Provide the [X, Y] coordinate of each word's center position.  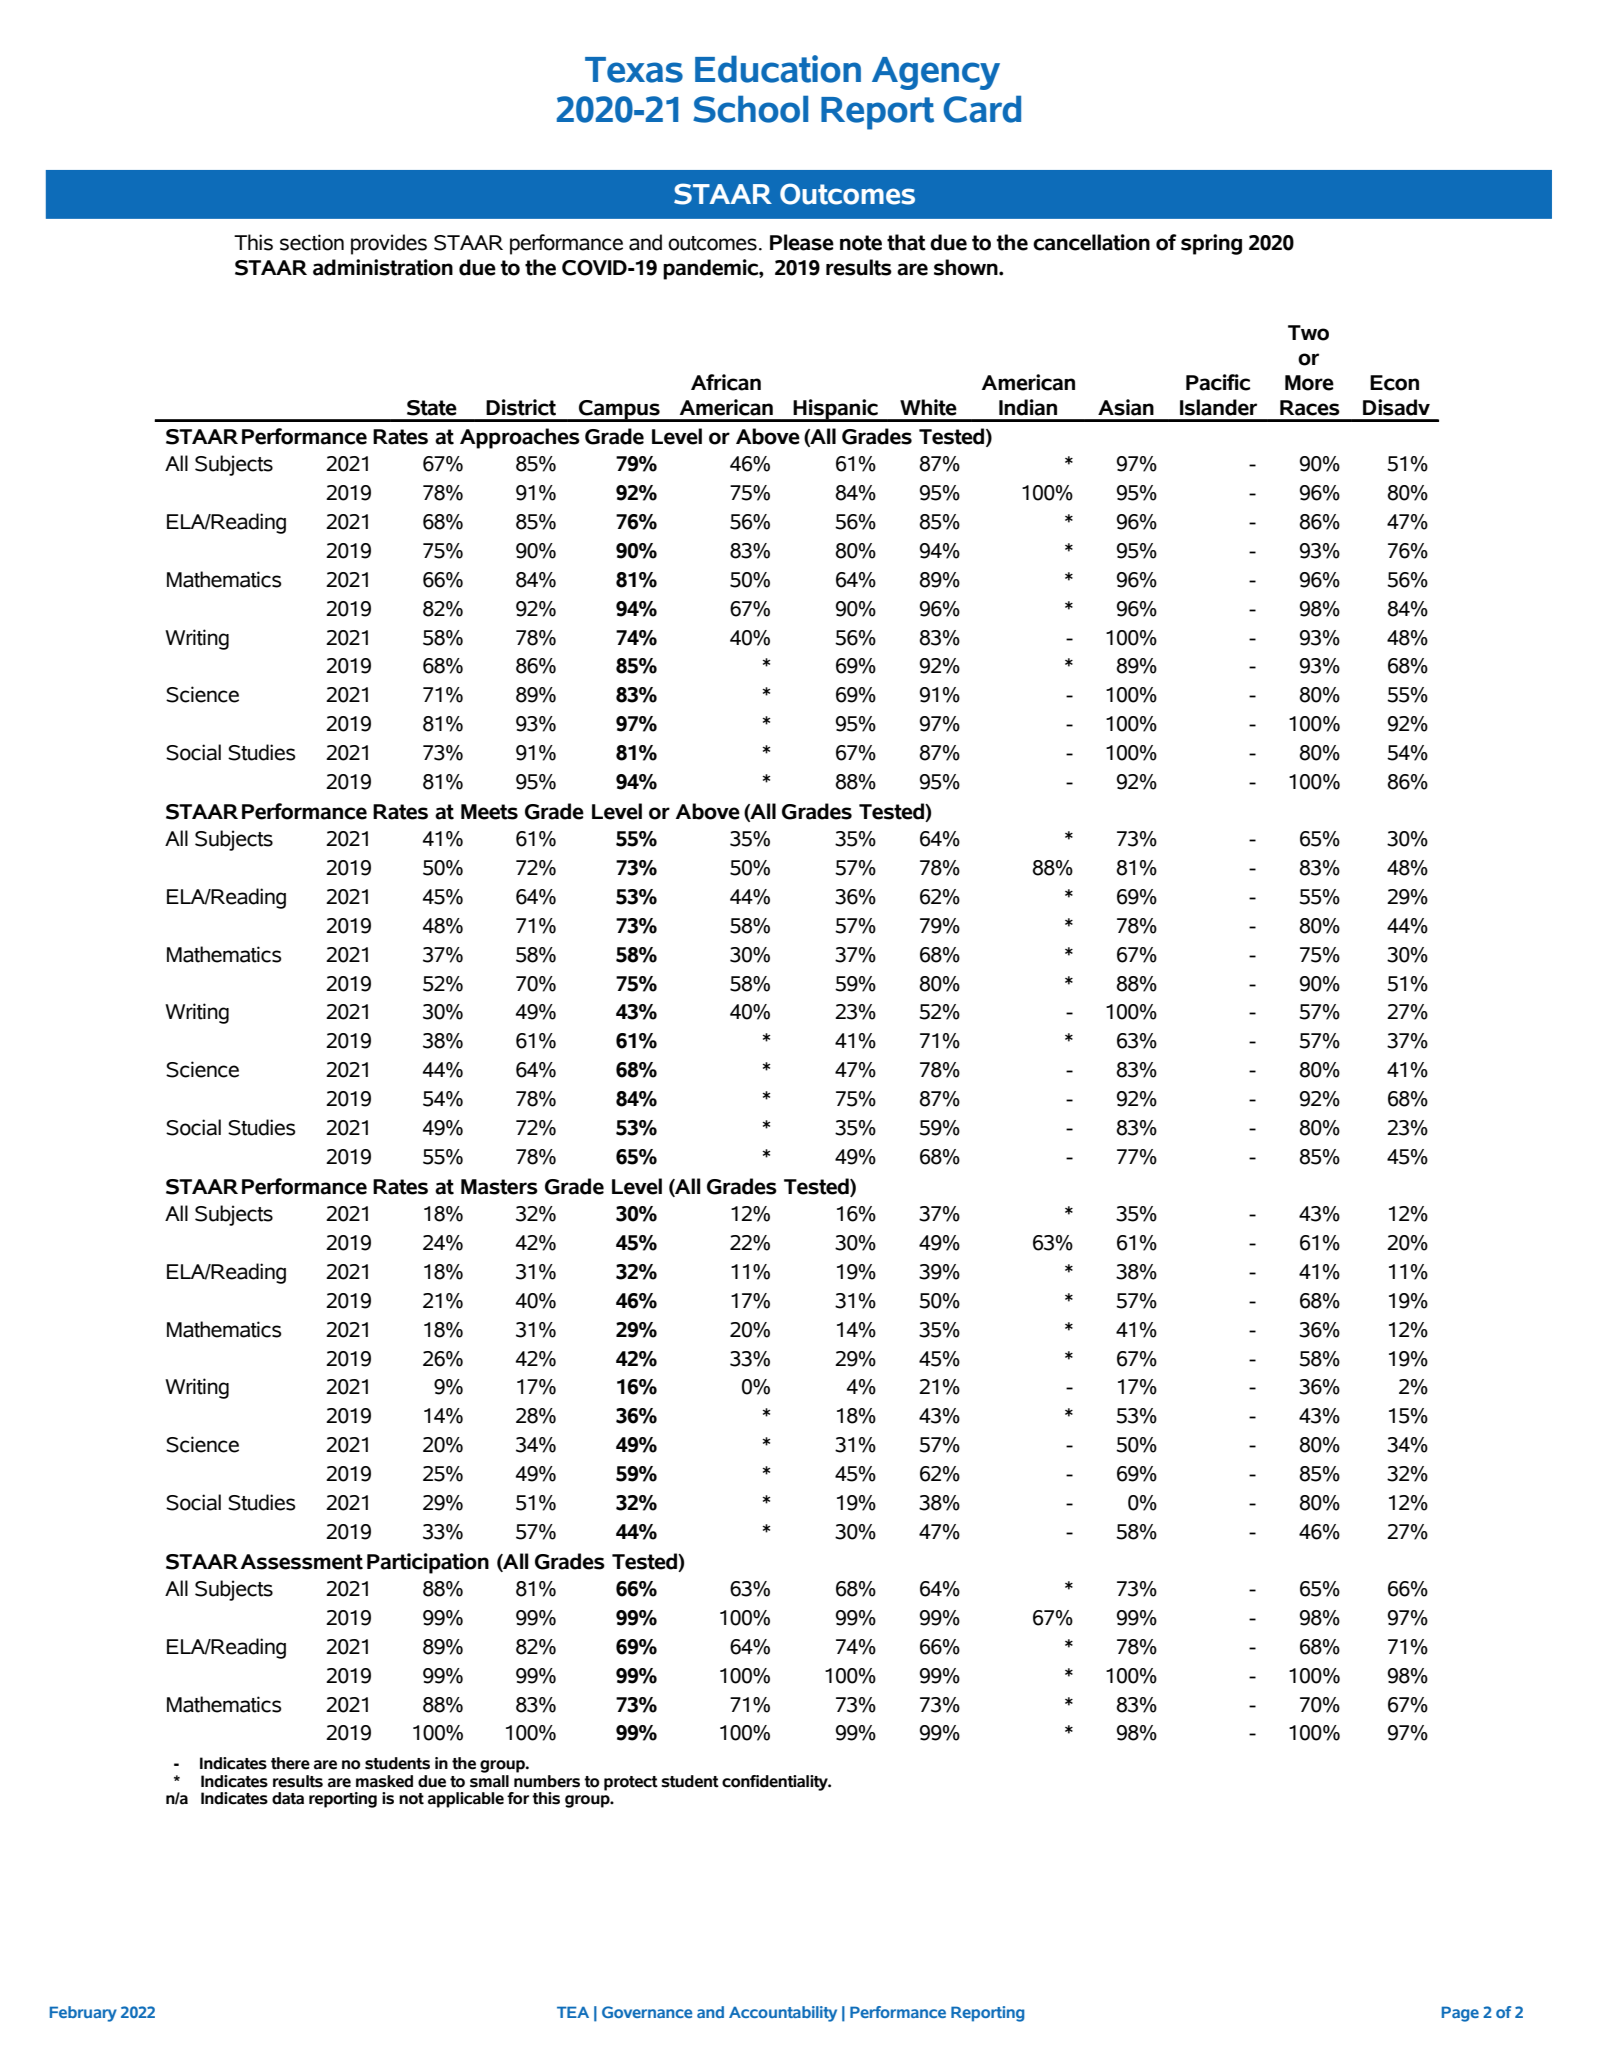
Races [1310, 408]
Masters [499, 1187]
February [83, 2014]
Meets [489, 812]
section [312, 242]
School [750, 109]
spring [1211, 244]
